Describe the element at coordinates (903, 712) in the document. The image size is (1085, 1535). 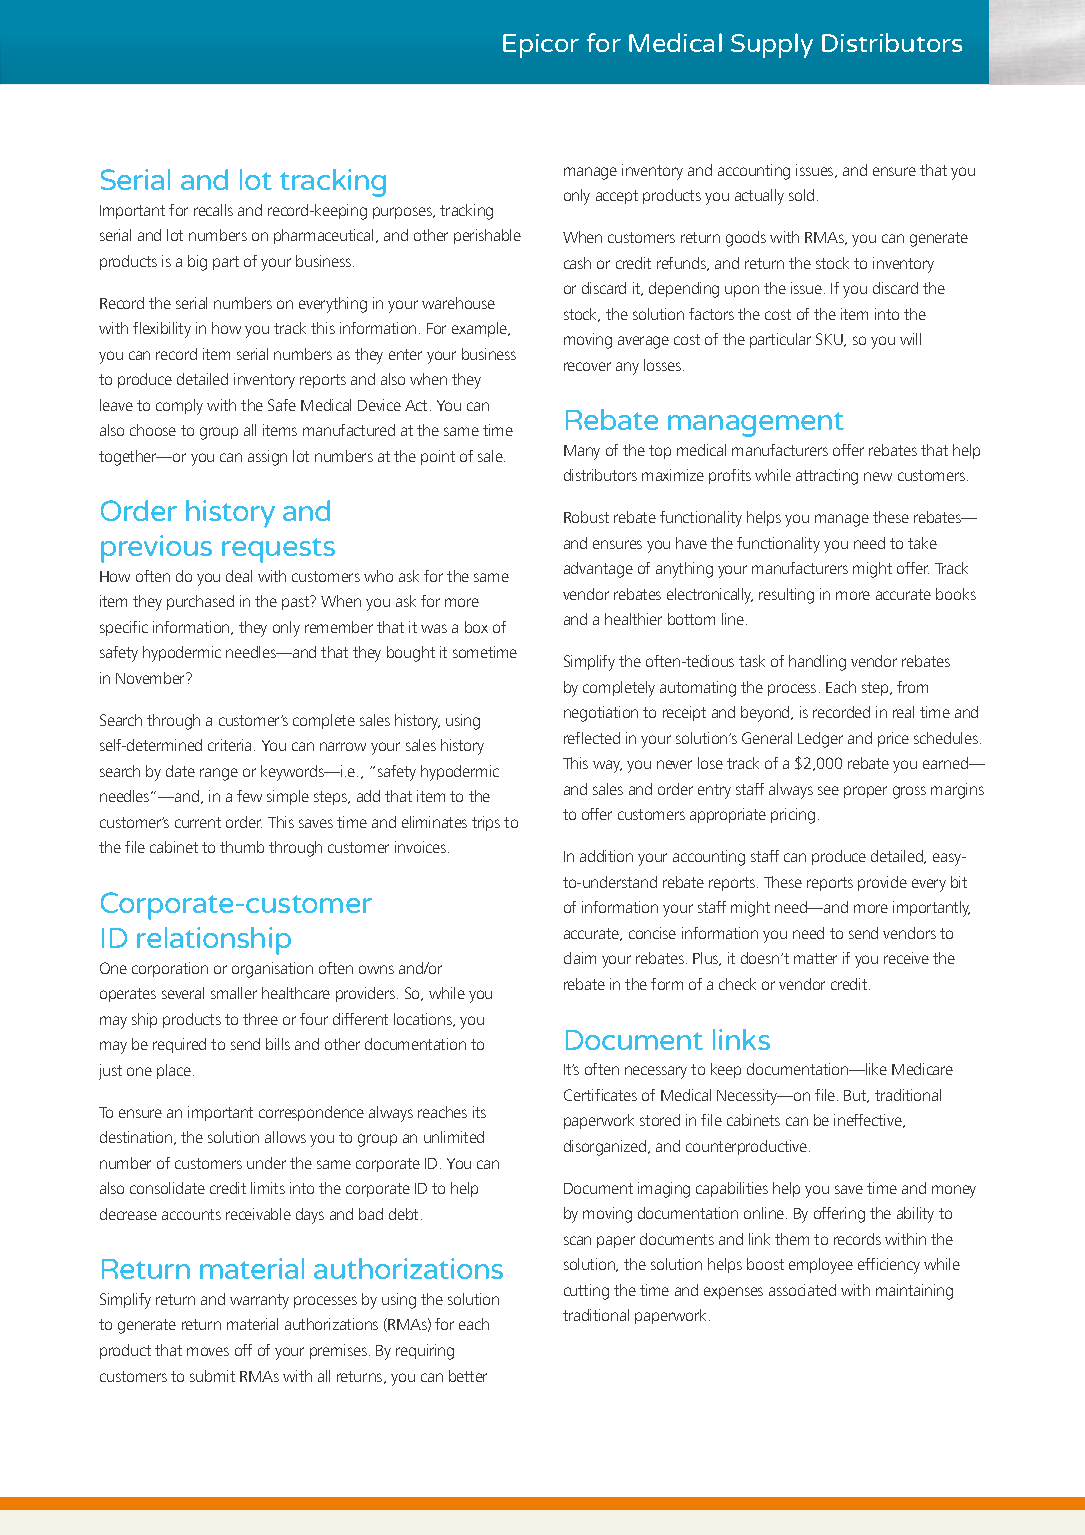
I see `real` at that location.
